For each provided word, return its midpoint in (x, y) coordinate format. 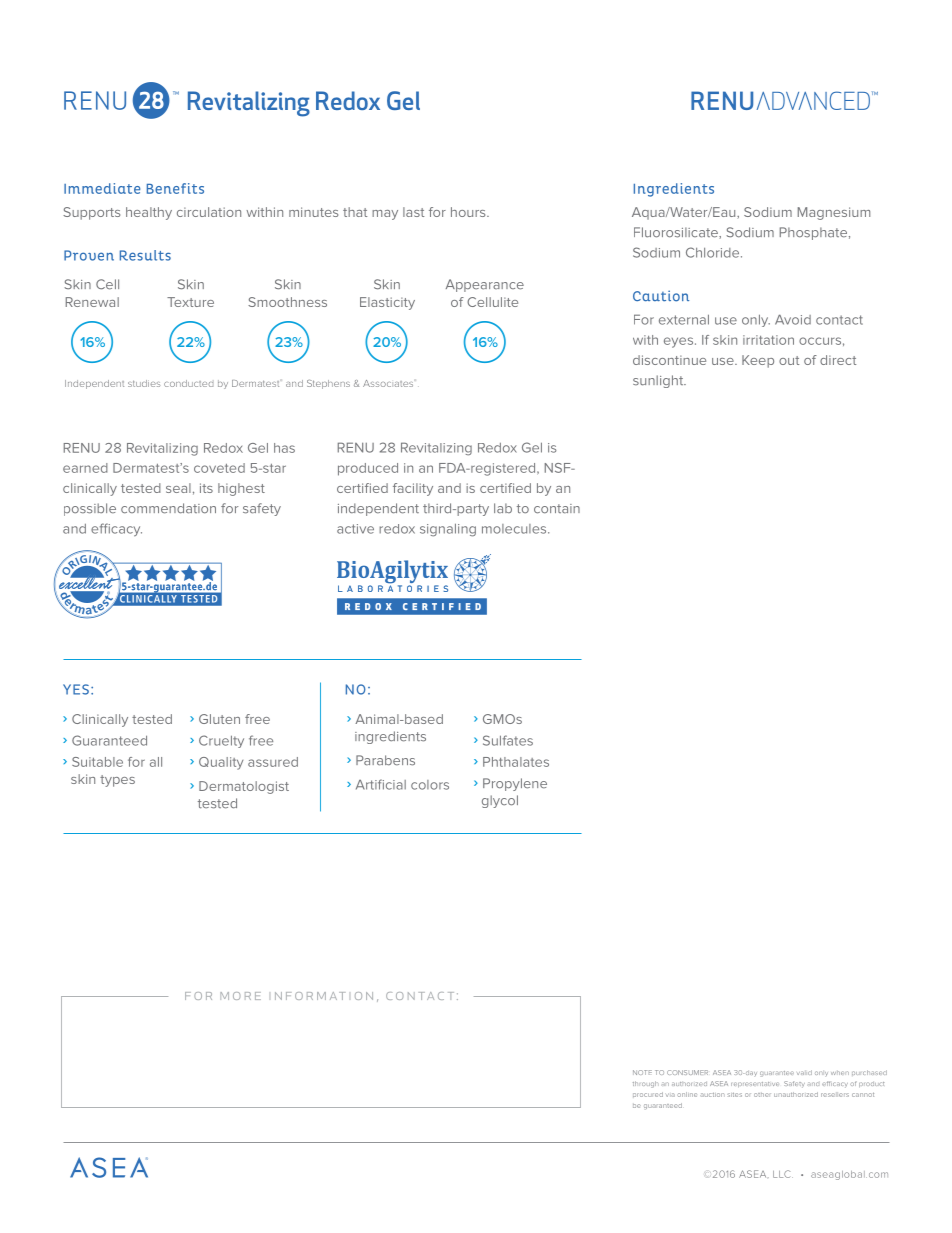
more (240, 996)
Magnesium (834, 213)
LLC (783, 1174)
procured (648, 1094)
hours (469, 212)
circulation (209, 212)
